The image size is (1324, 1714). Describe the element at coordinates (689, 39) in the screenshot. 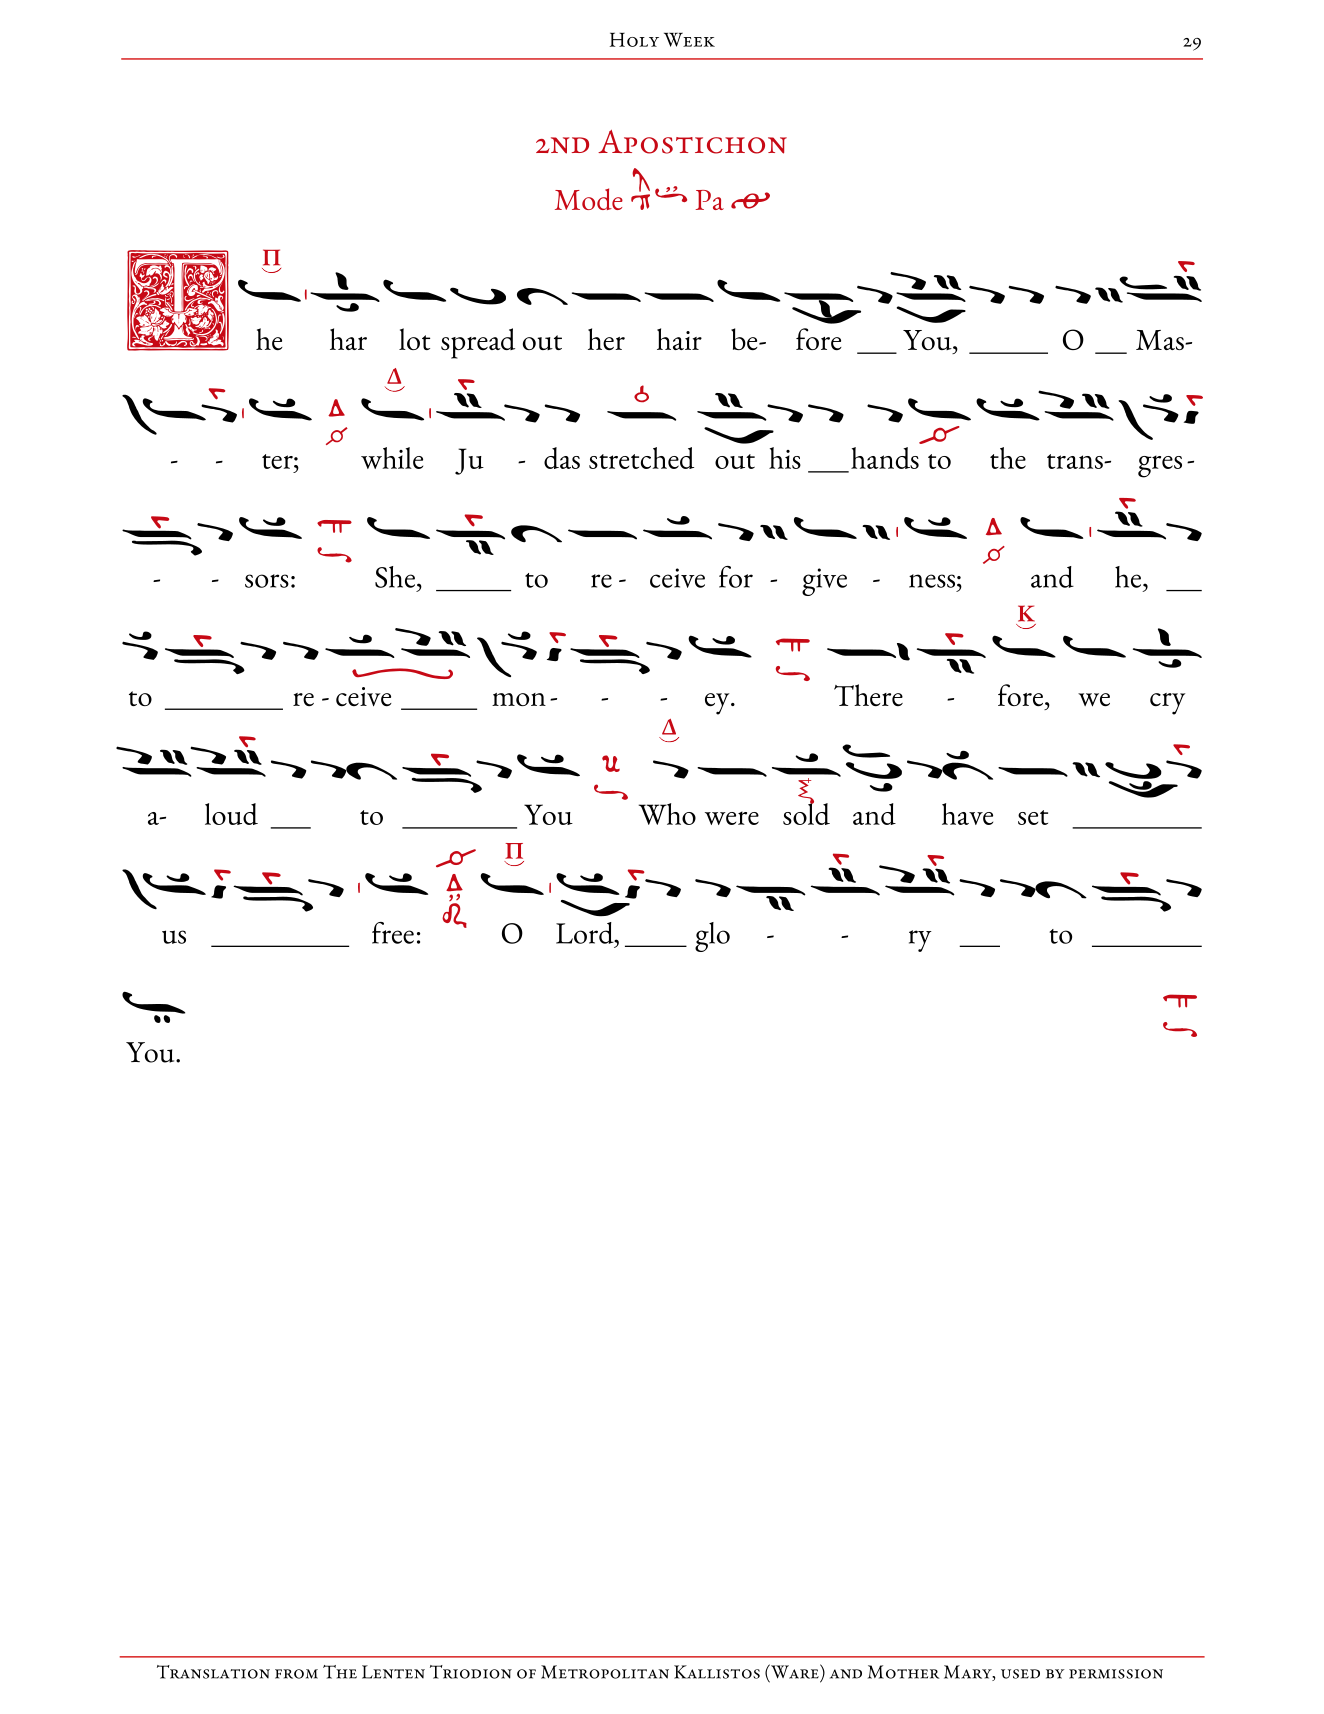

I see `Week` at that location.
